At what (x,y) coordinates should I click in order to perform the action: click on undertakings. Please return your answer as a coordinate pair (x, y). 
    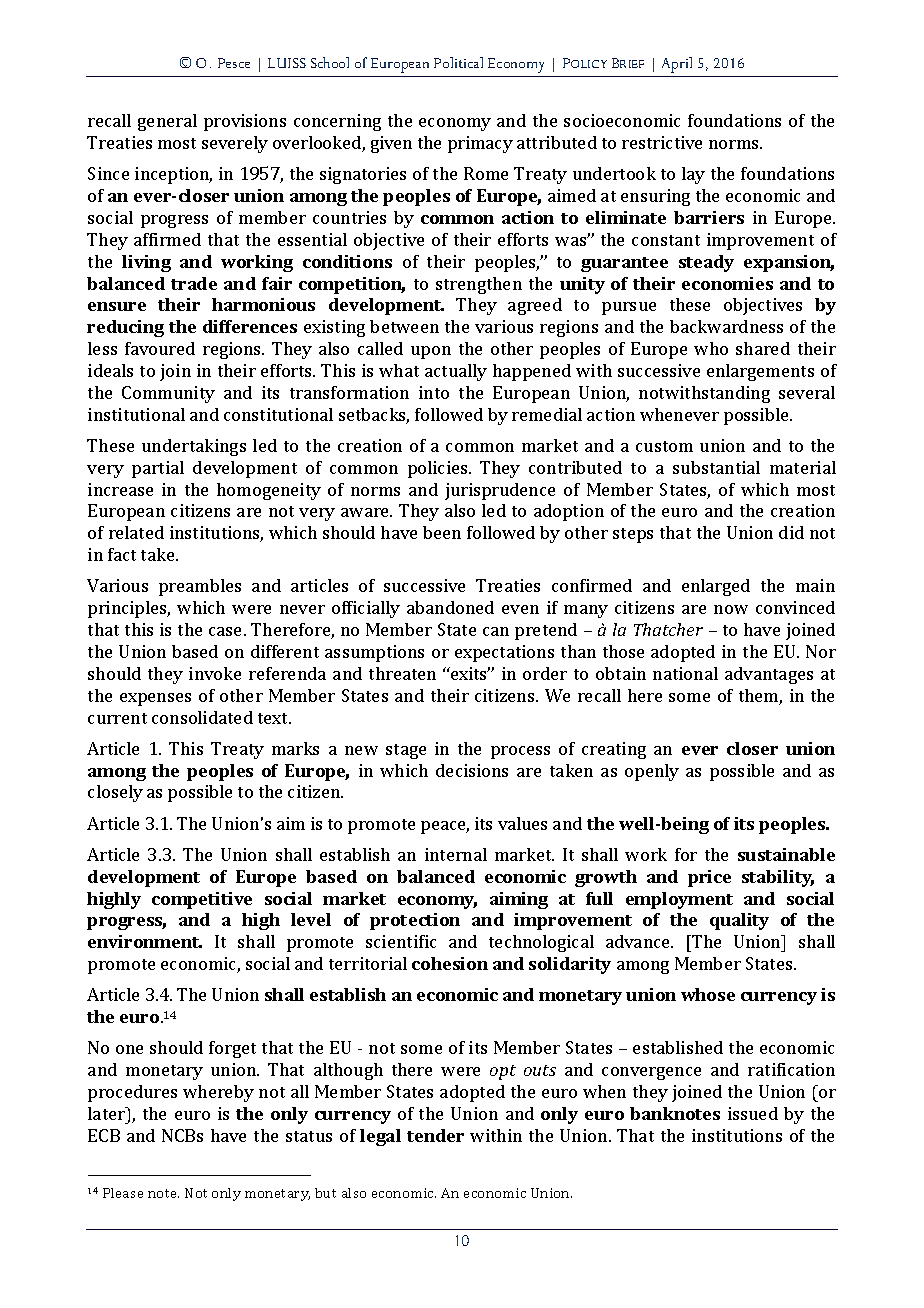
    Looking at the image, I should click on (194, 447).
